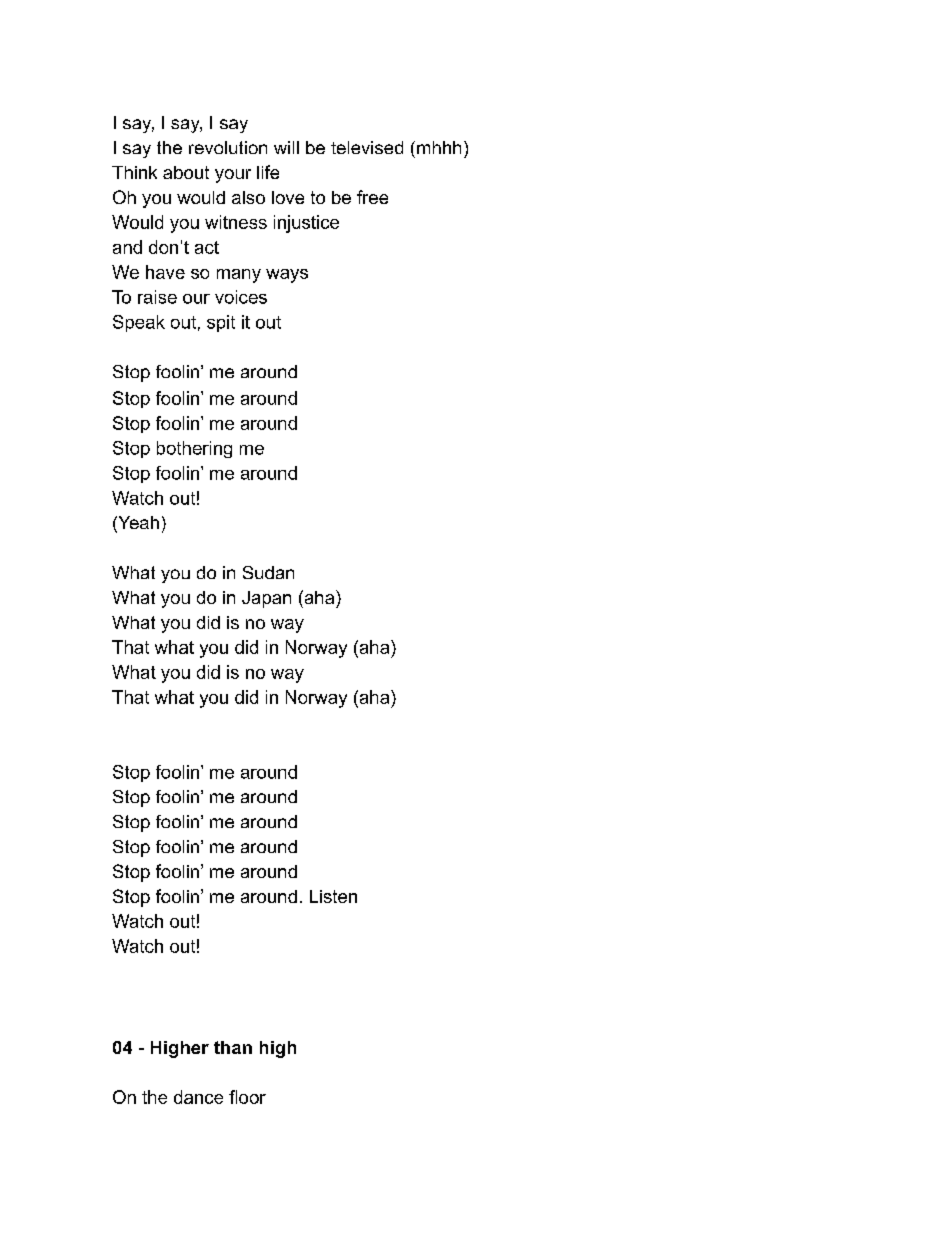  Describe the element at coordinates (134, 172) in the document. I see `Think` at that location.
